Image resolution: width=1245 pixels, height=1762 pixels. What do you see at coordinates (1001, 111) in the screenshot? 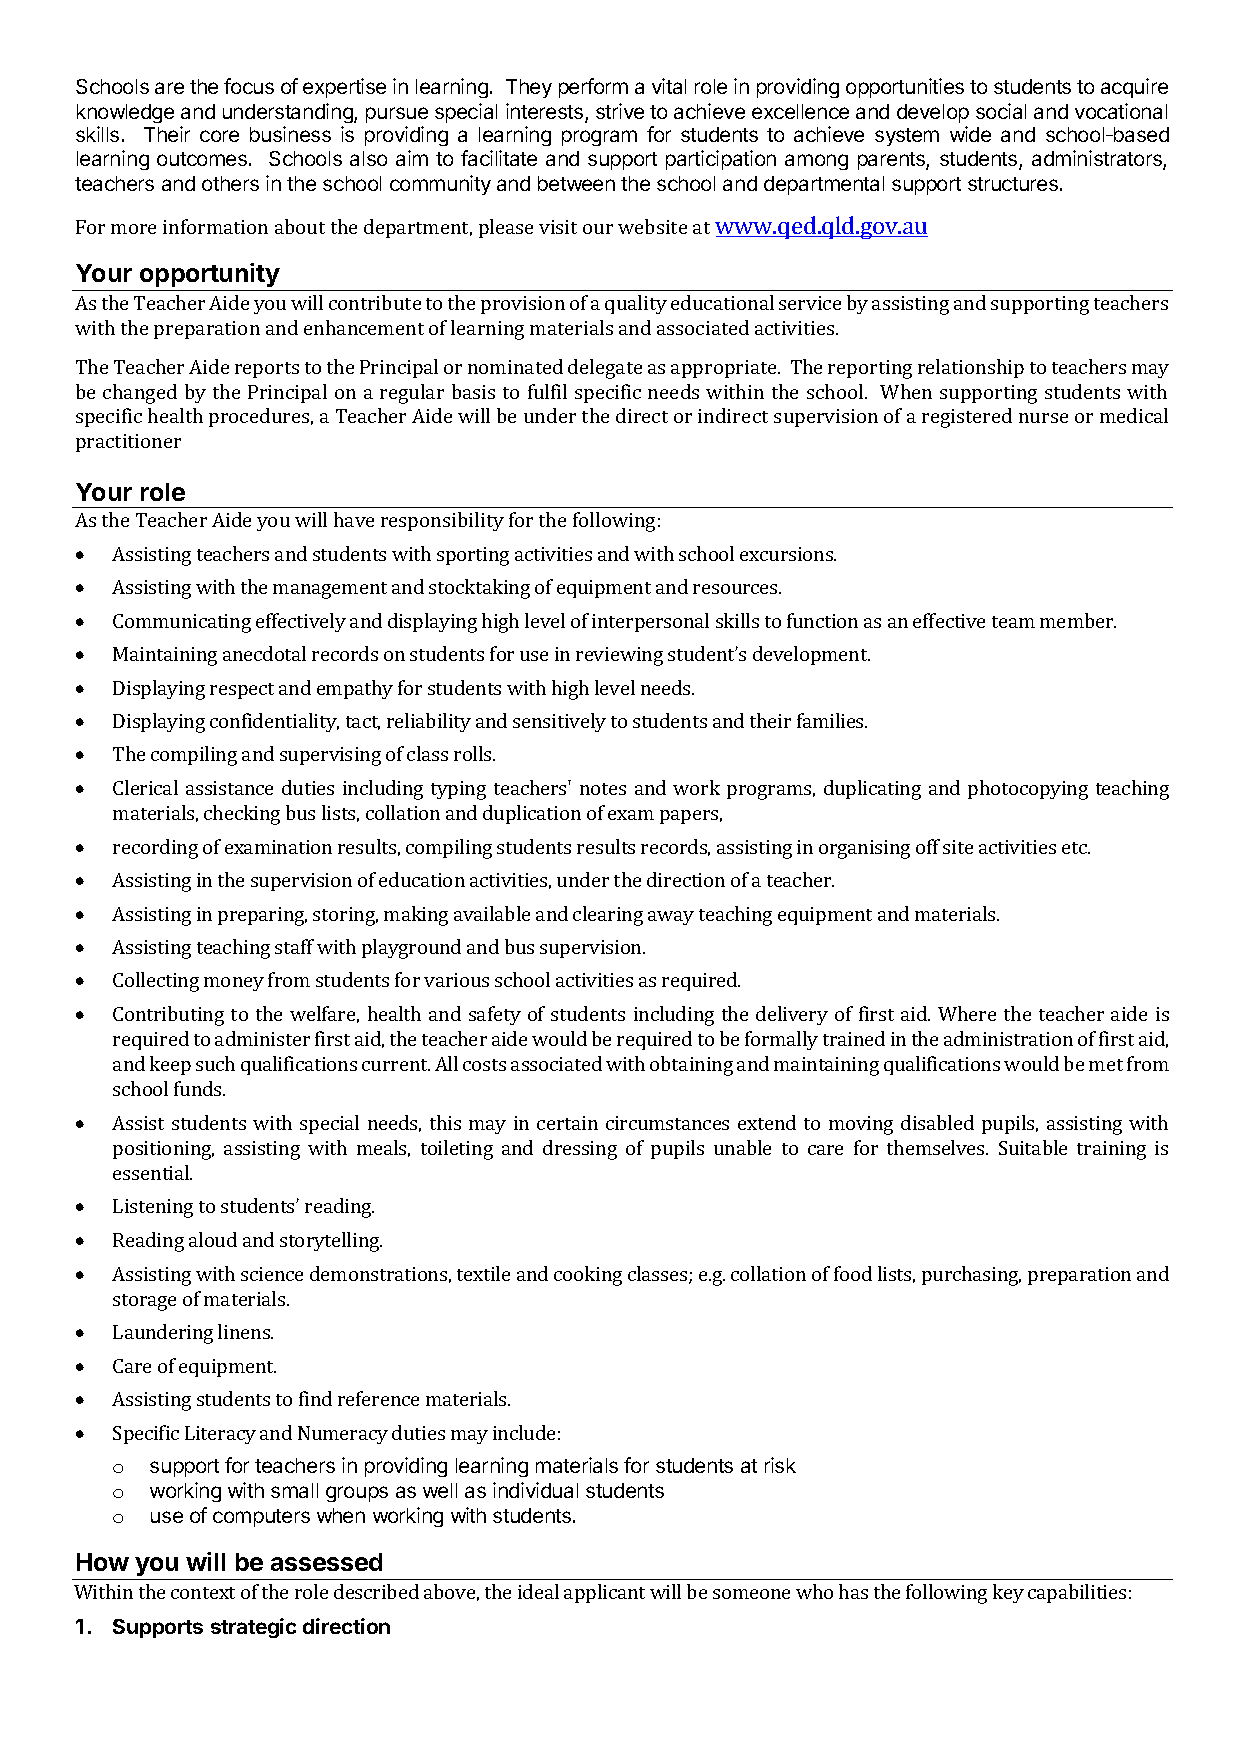
I see `social` at bounding box center [1001, 111].
